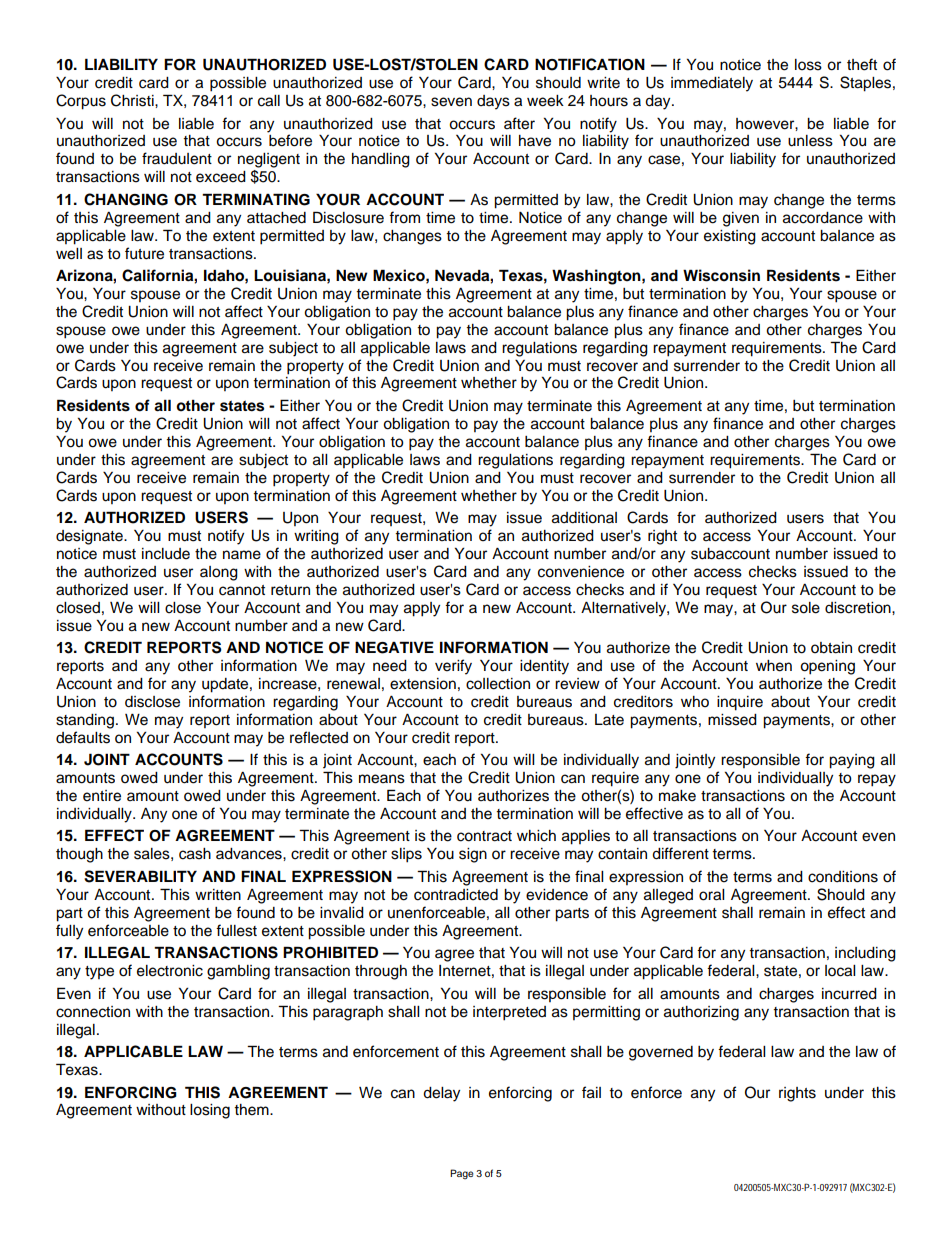  Describe the element at coordinates (219, 573) in the screenshot. I see `along` at that location.
